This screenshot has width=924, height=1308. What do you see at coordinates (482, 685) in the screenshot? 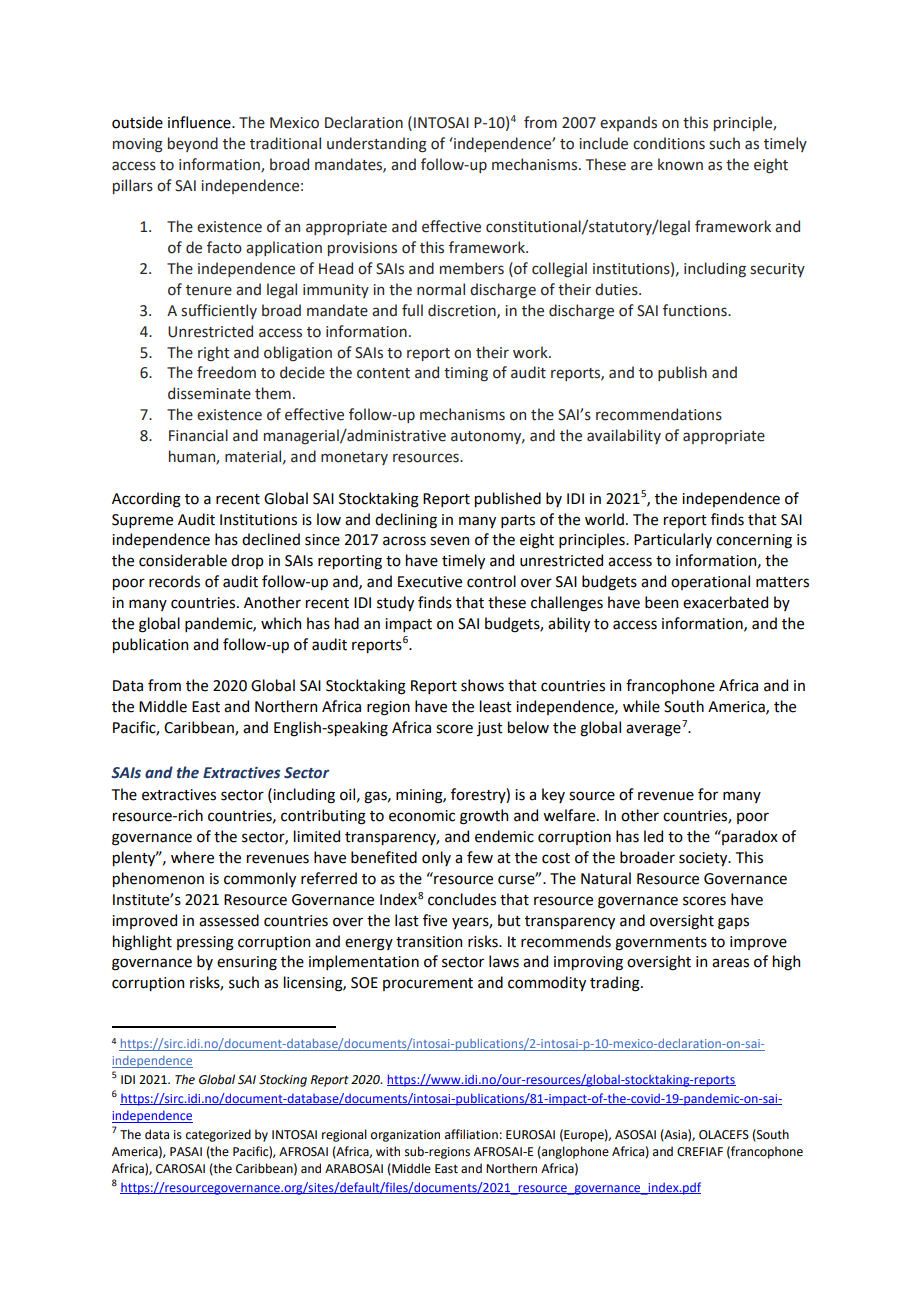
I see `shows` at bounding box center [482, 685].
